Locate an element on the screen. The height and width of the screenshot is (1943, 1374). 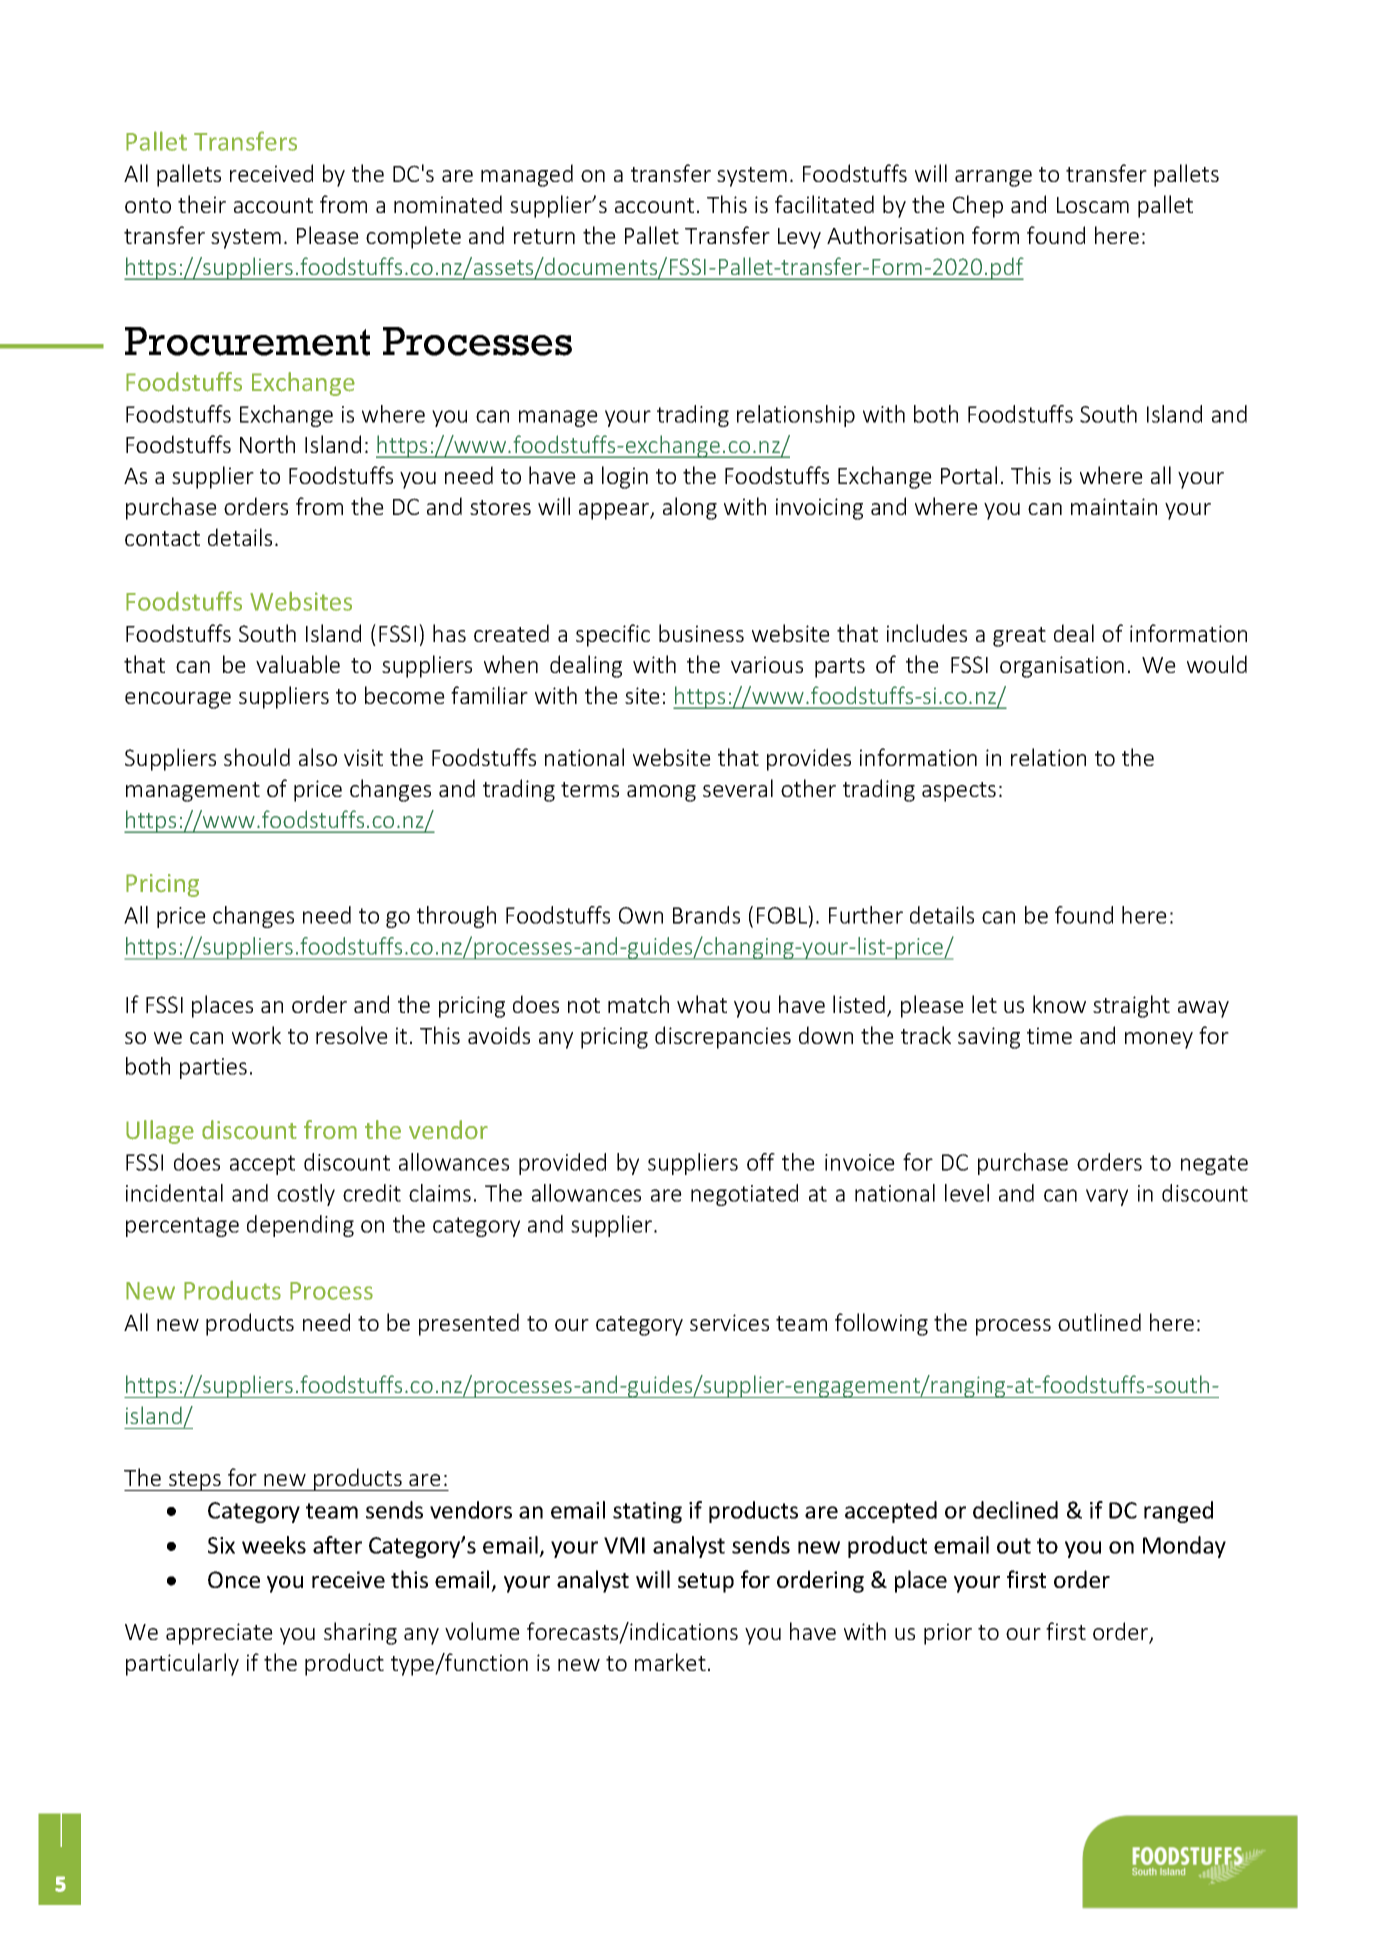
appreciate is located at coordinates (219, 1634).
